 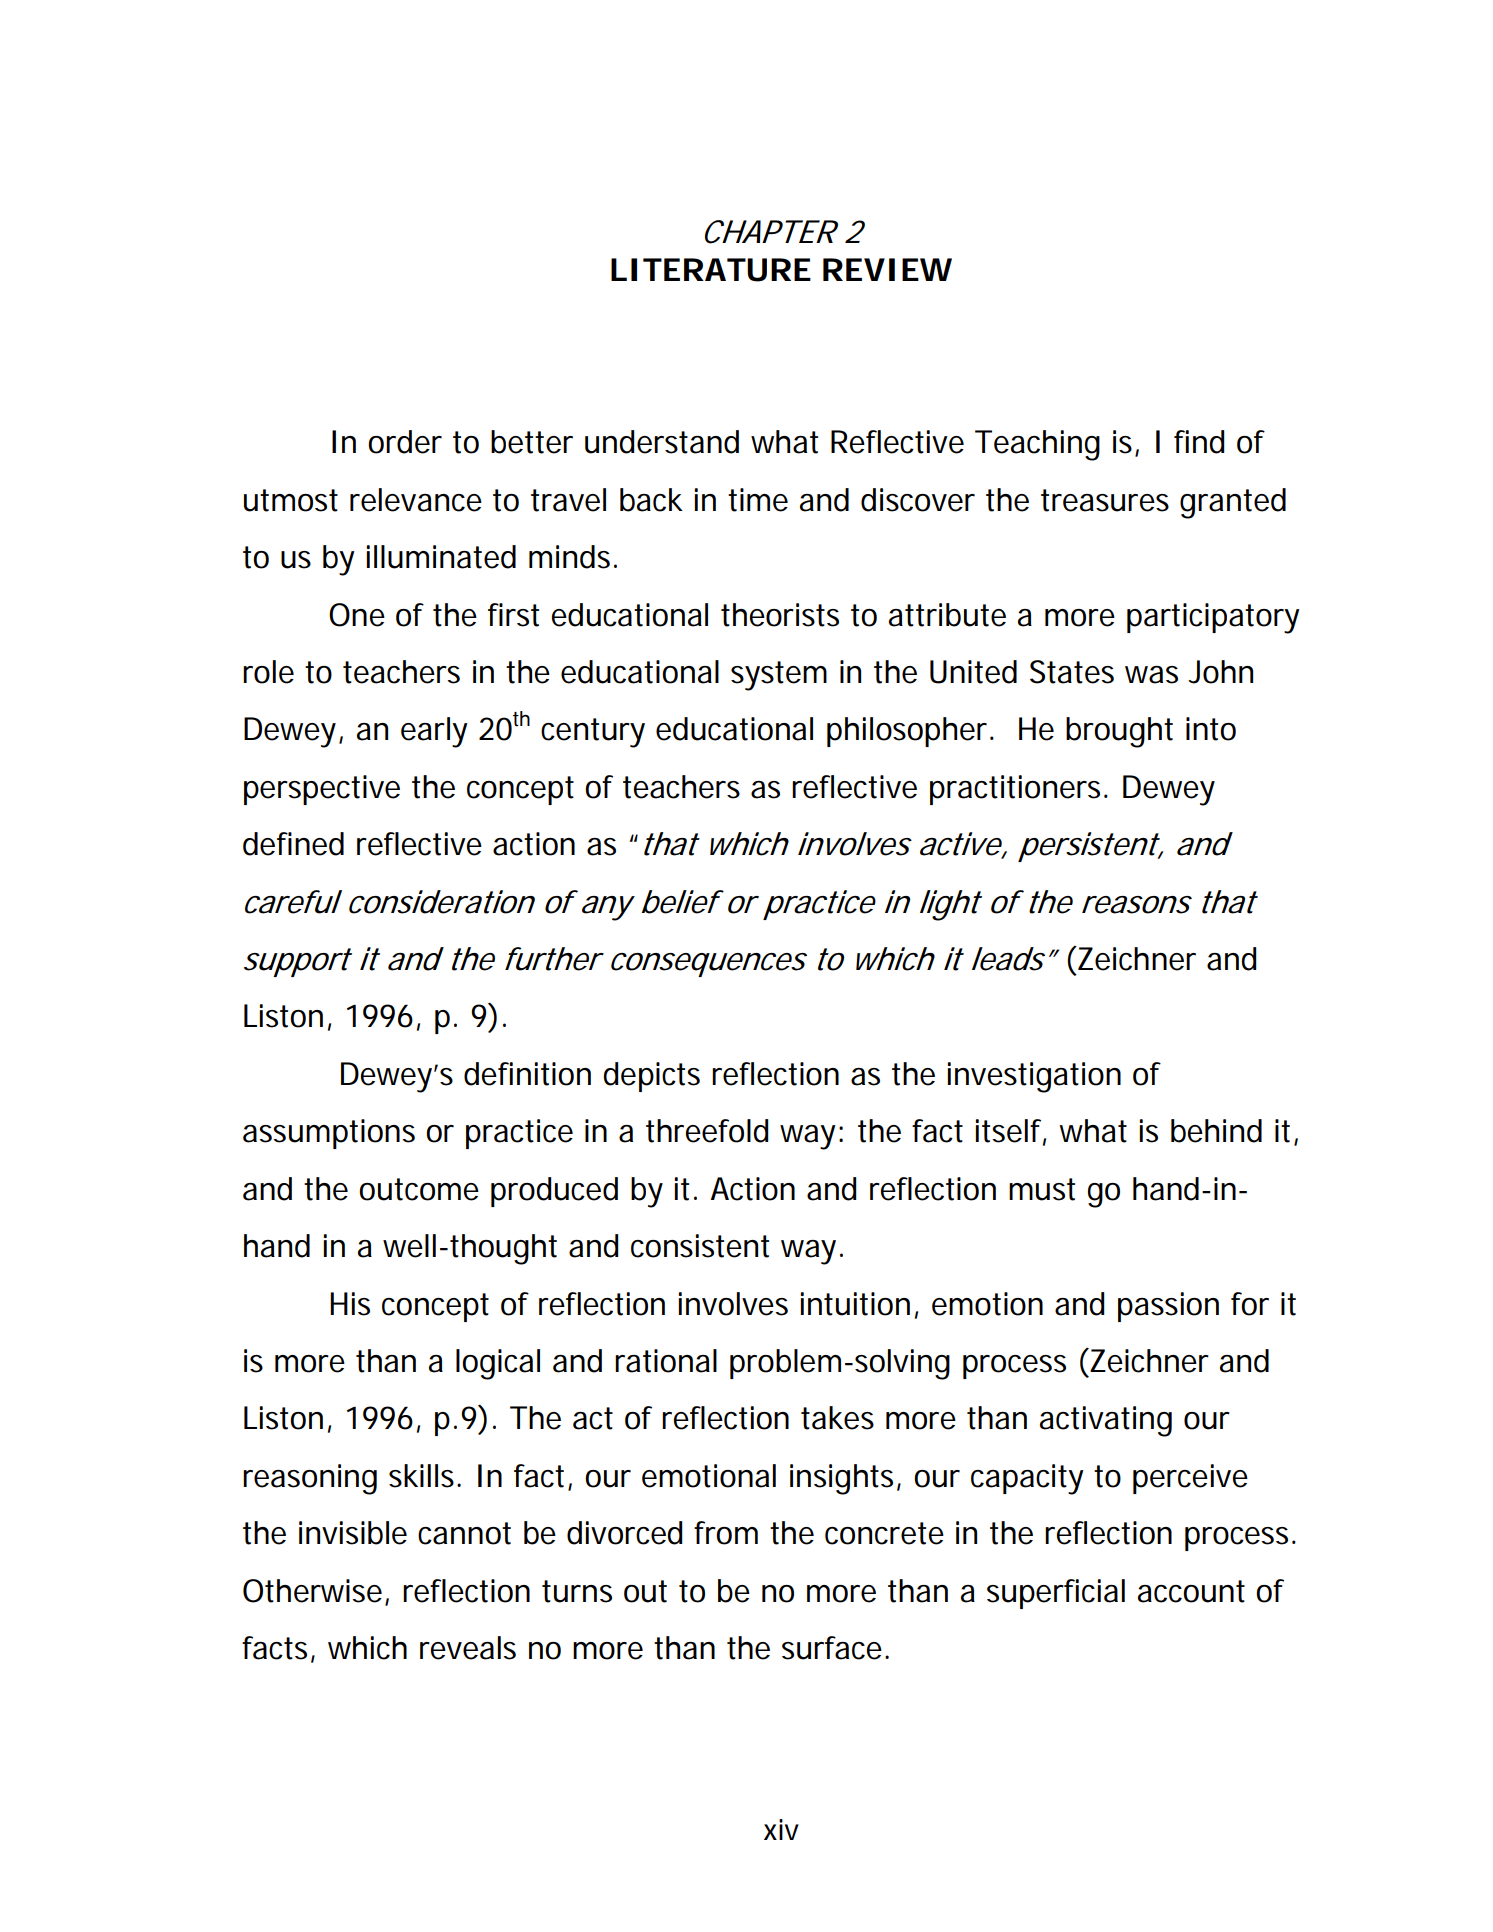 I want to click on treasures, so click(x=1105, y=500).
